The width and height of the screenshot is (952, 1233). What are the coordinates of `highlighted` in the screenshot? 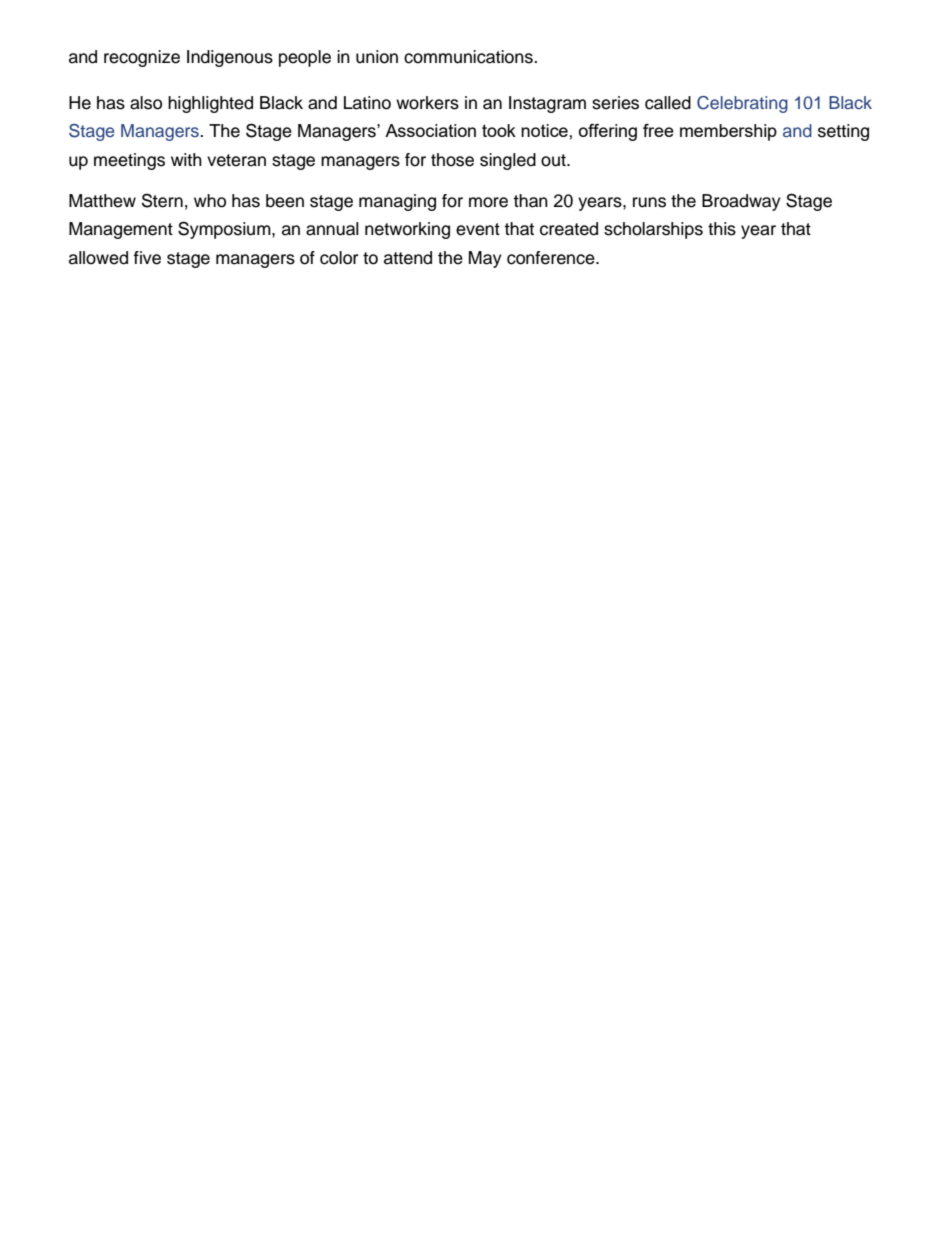 It's located at (210, 104).
